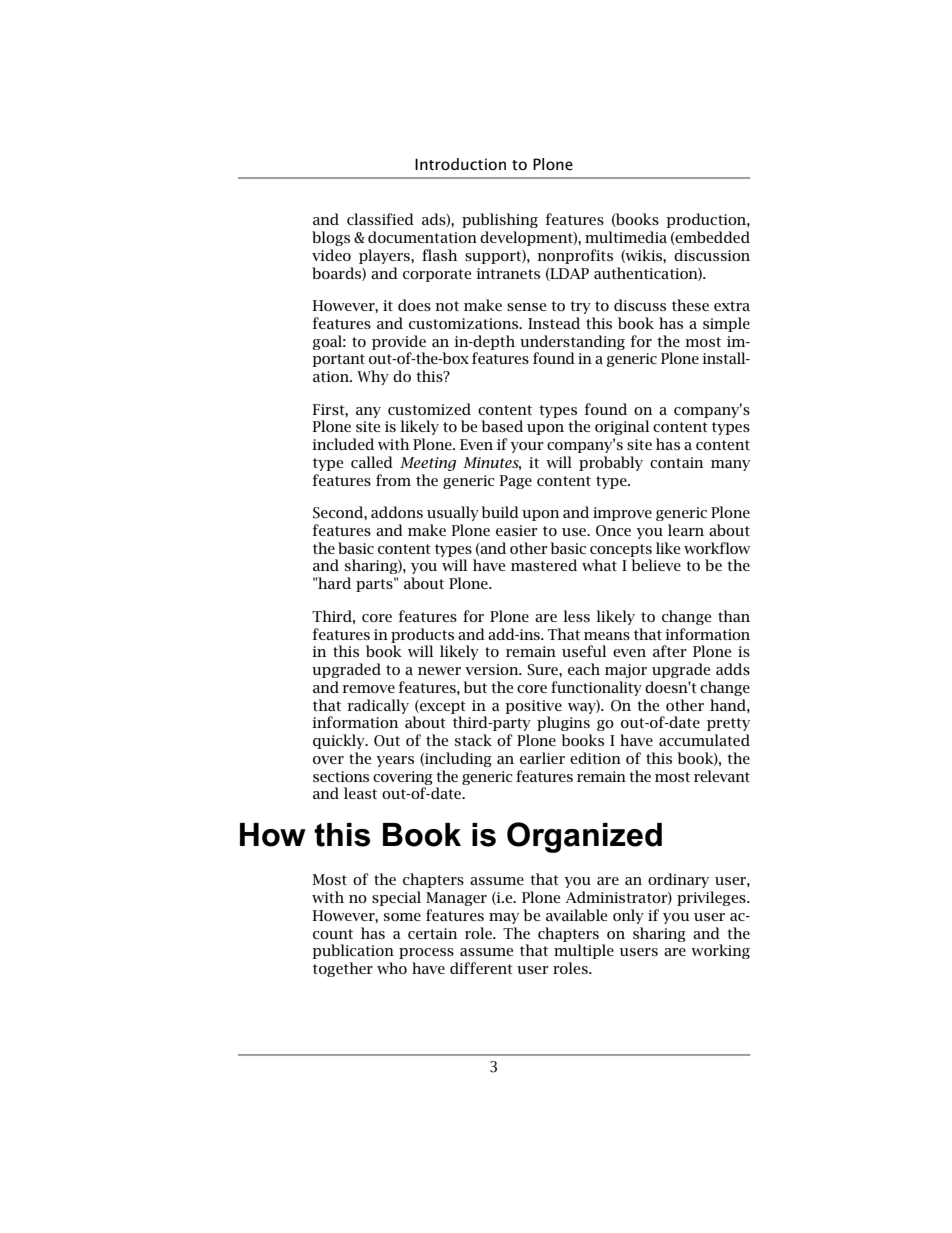  I want to click on may, so click(504, 918).
